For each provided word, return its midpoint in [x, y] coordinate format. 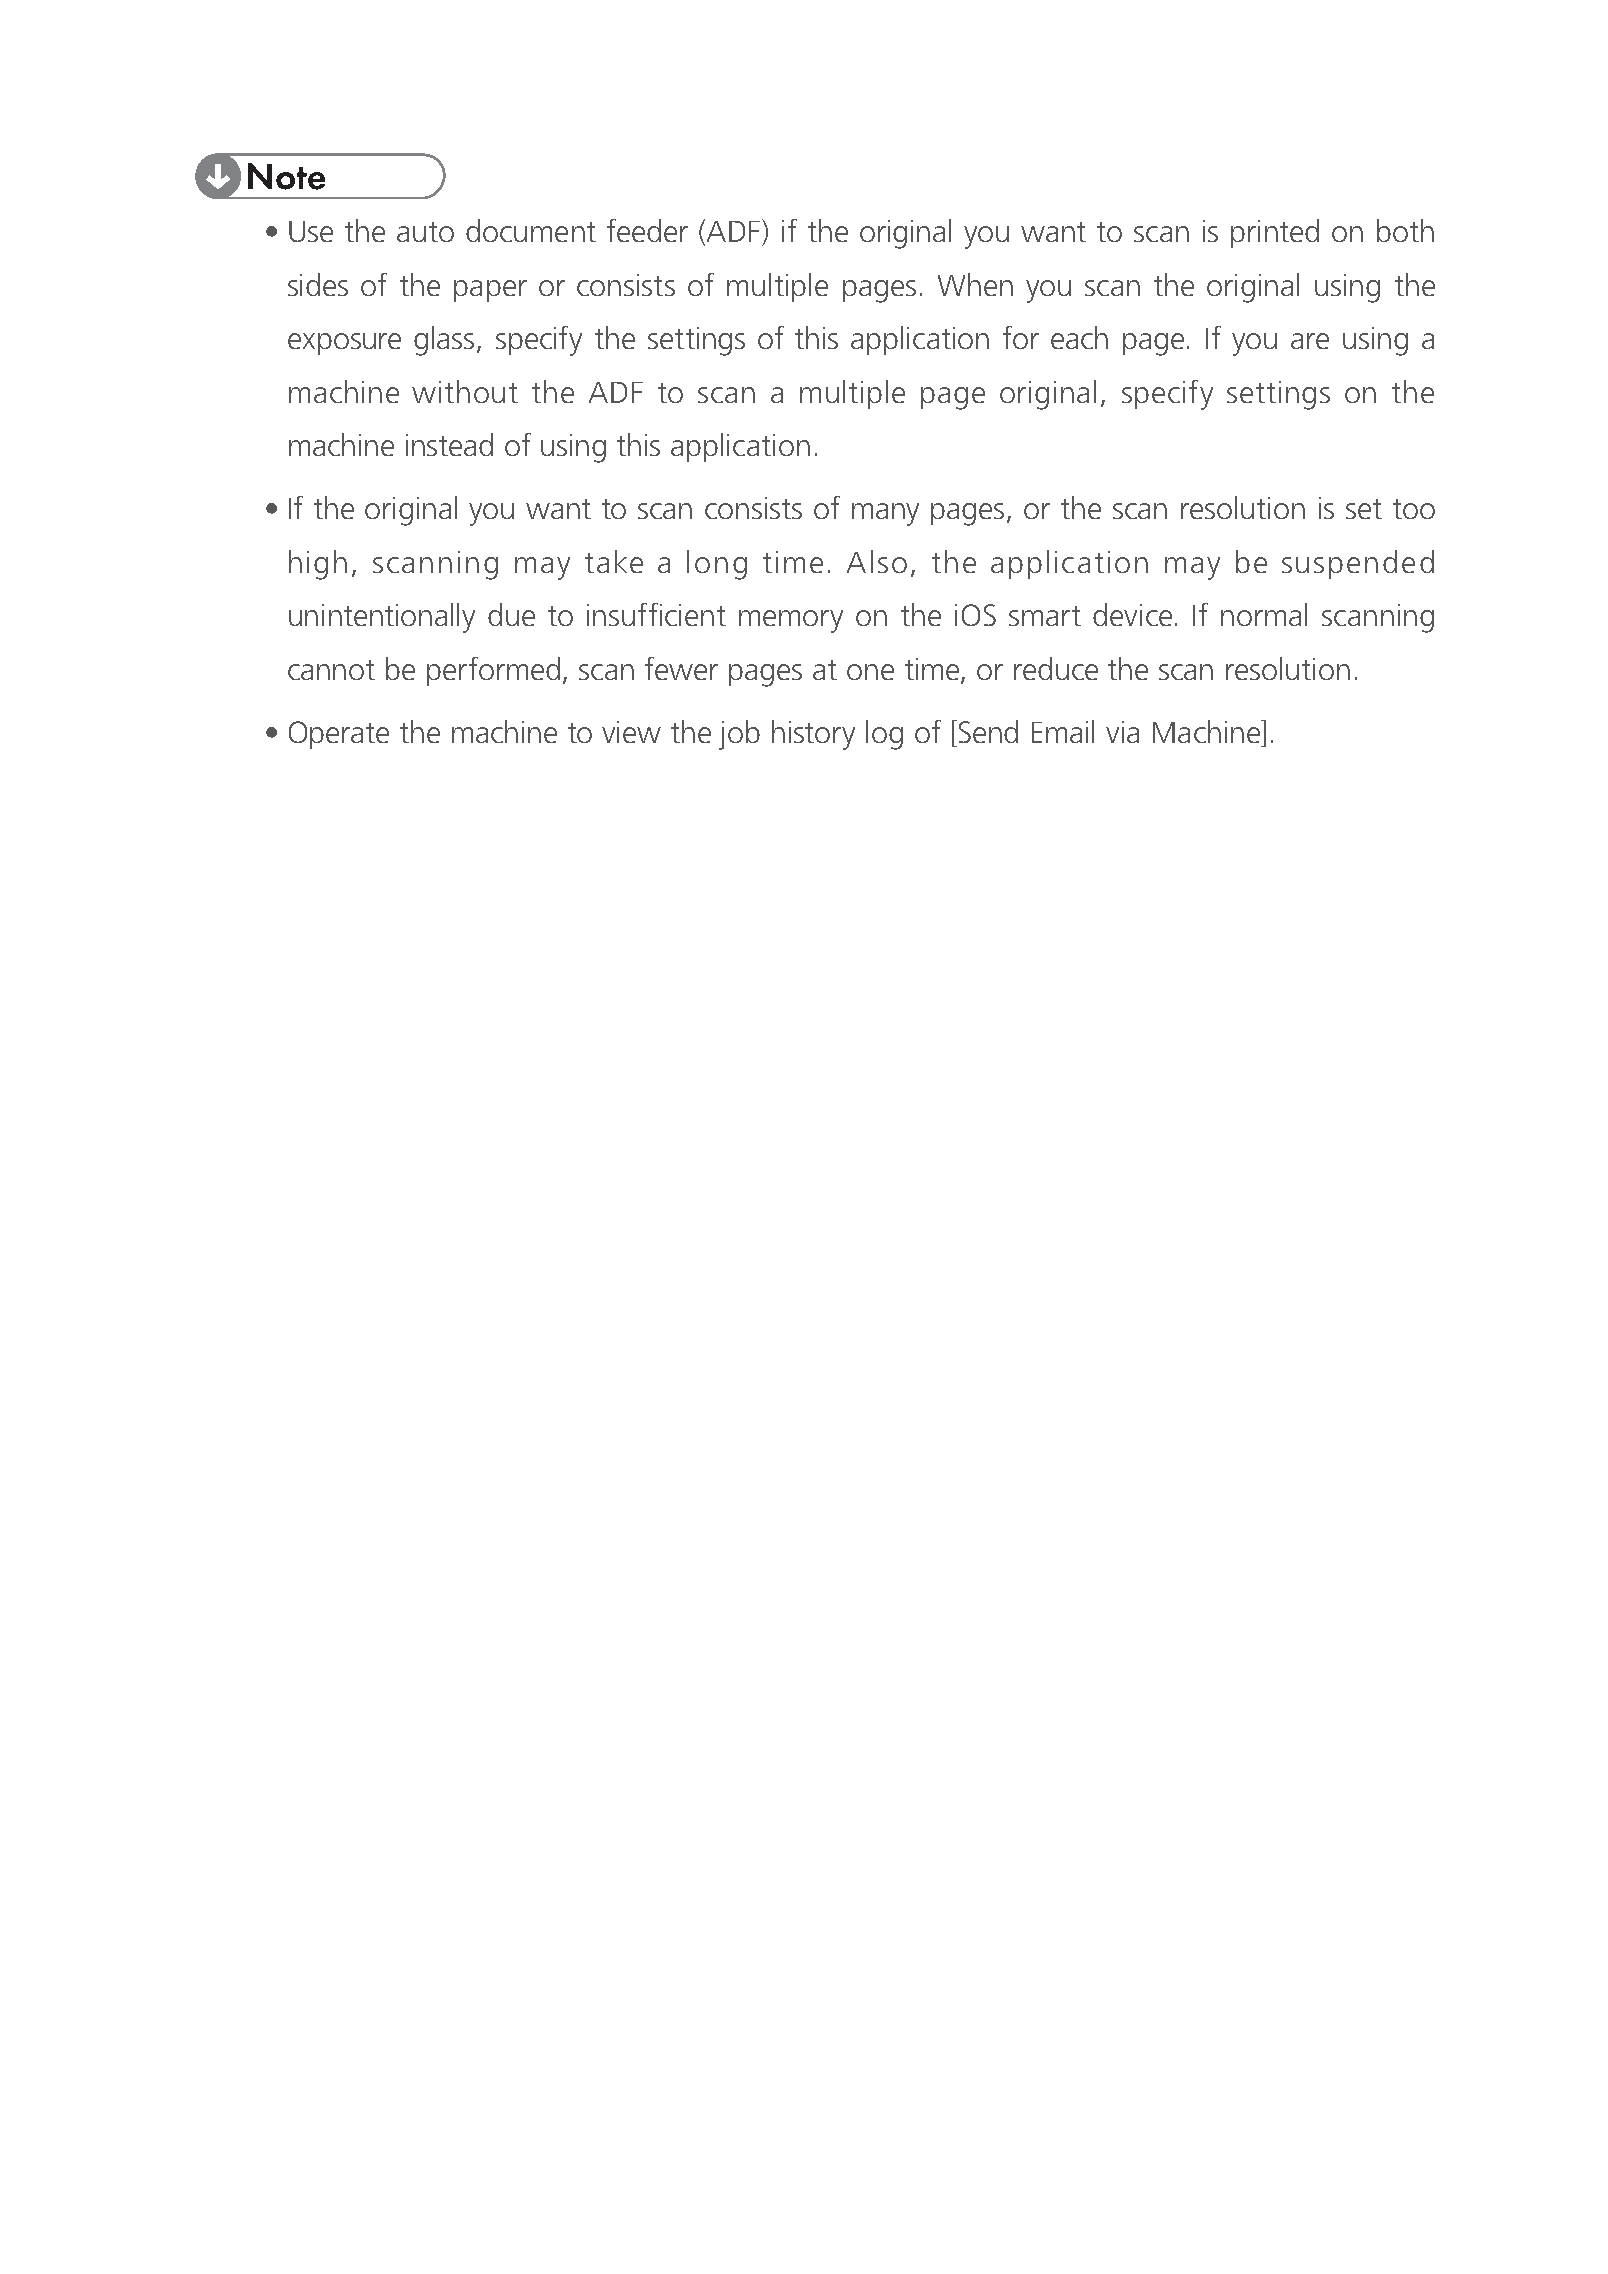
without [465, 391]
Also [877, 561]
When [975, 284]
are [1310, 341]
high [318, 565]
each [1079, 337]
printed [1275, 233]
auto [425, 232]
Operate [339, 735]
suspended [1358, 564]
